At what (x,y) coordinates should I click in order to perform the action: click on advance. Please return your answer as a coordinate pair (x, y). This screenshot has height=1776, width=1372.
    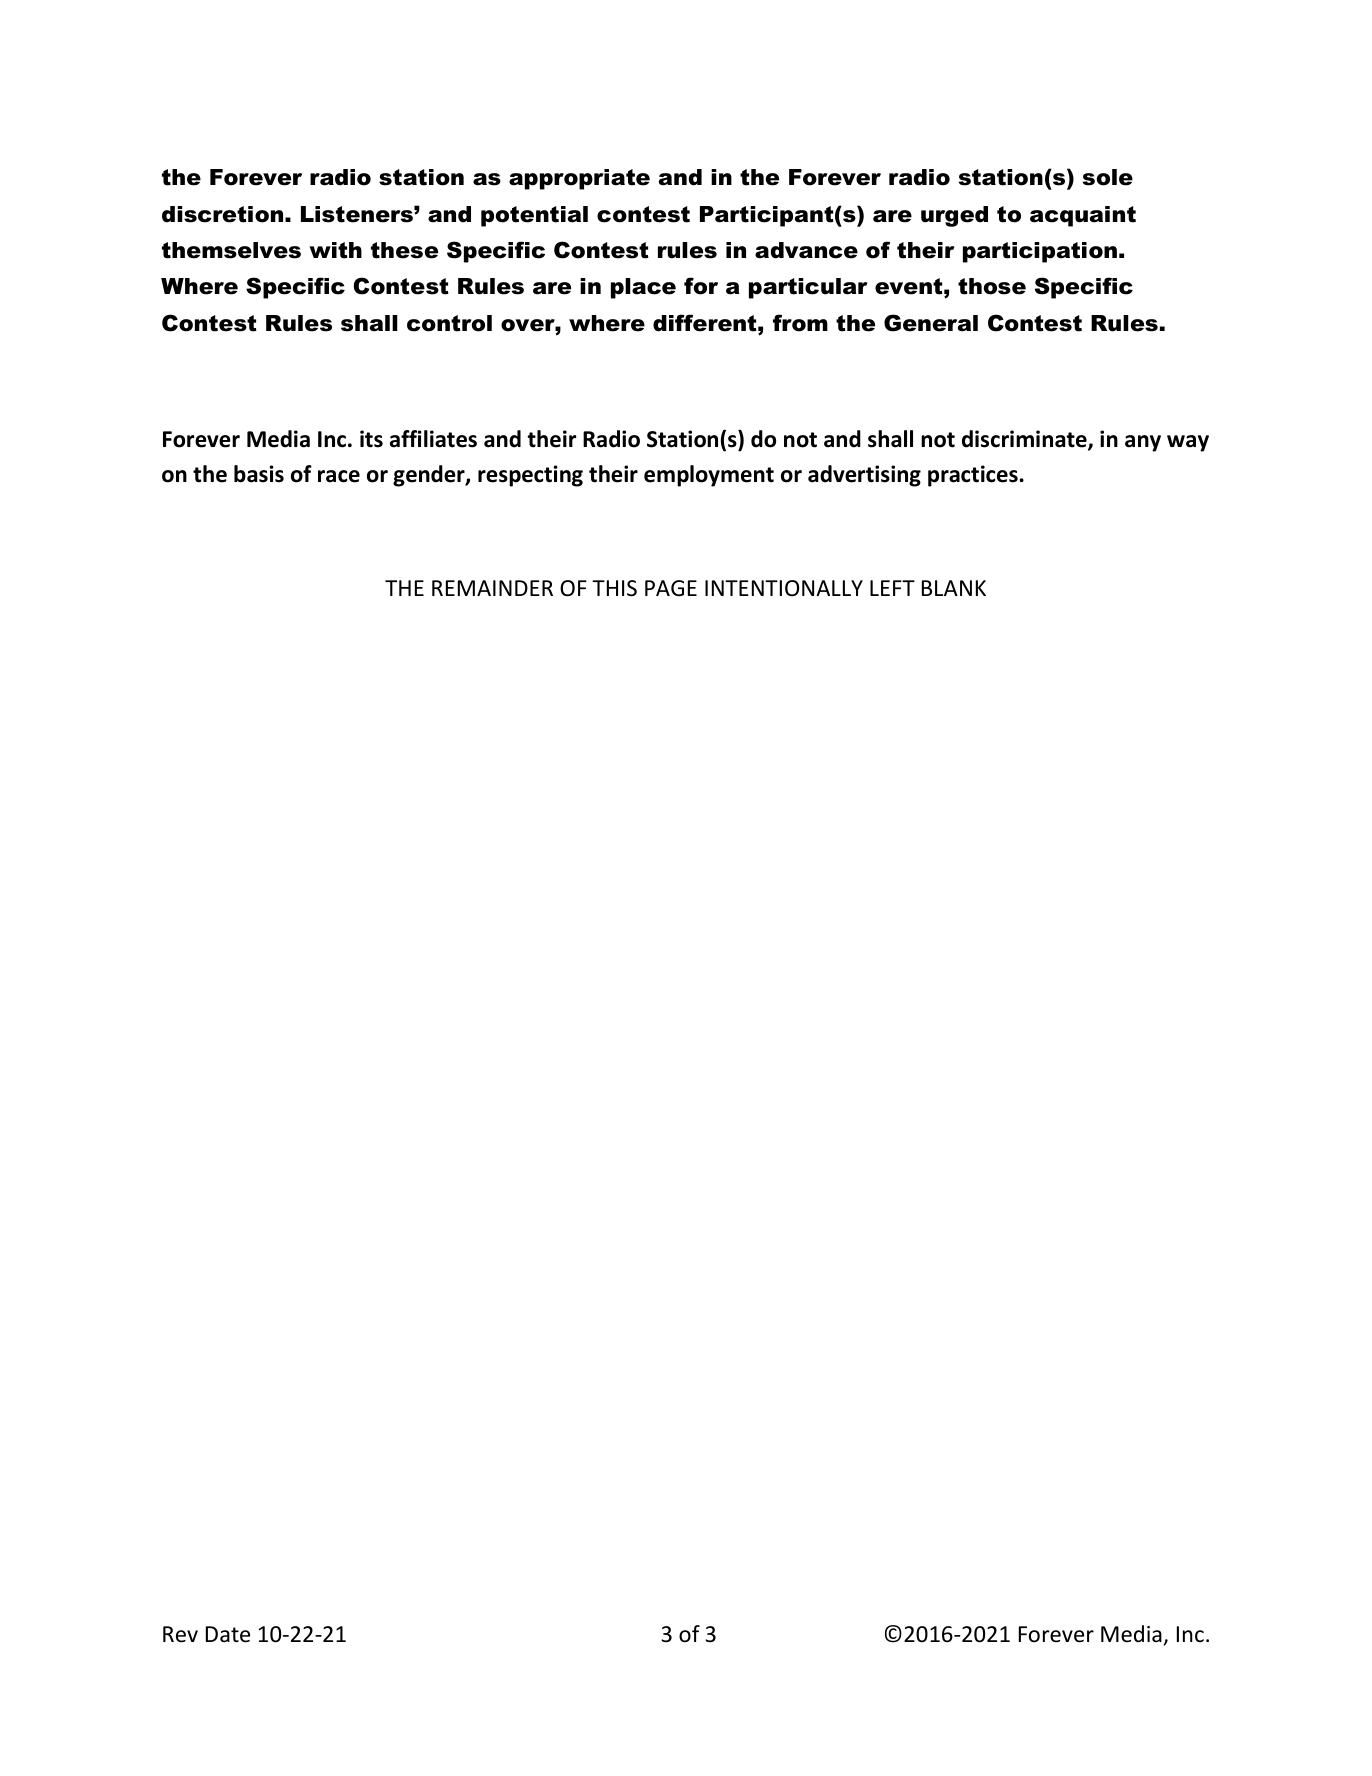
    Looking at the image, I should click on (806, 250).
